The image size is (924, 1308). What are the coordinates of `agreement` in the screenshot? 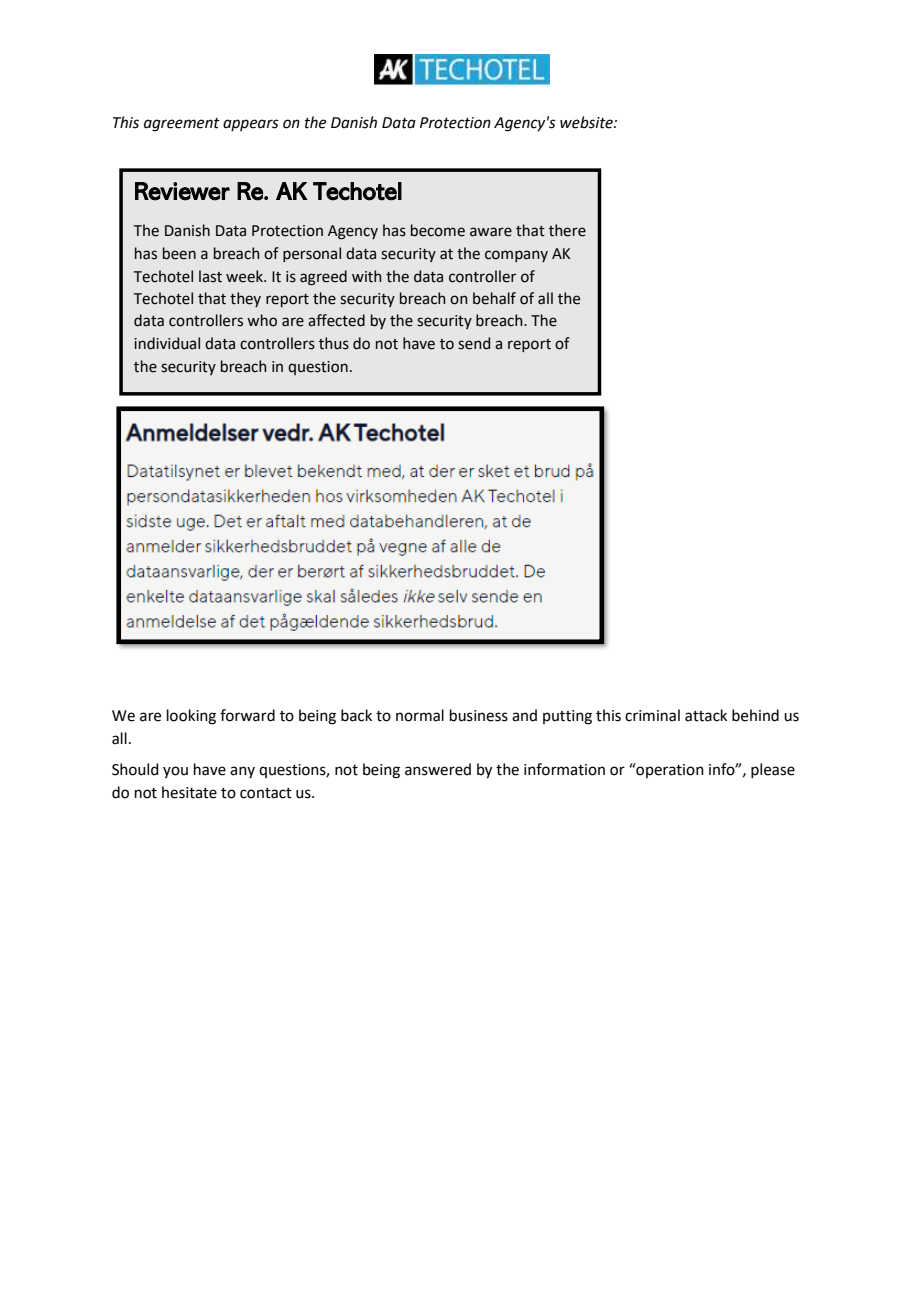 It's located at (182, 125).
